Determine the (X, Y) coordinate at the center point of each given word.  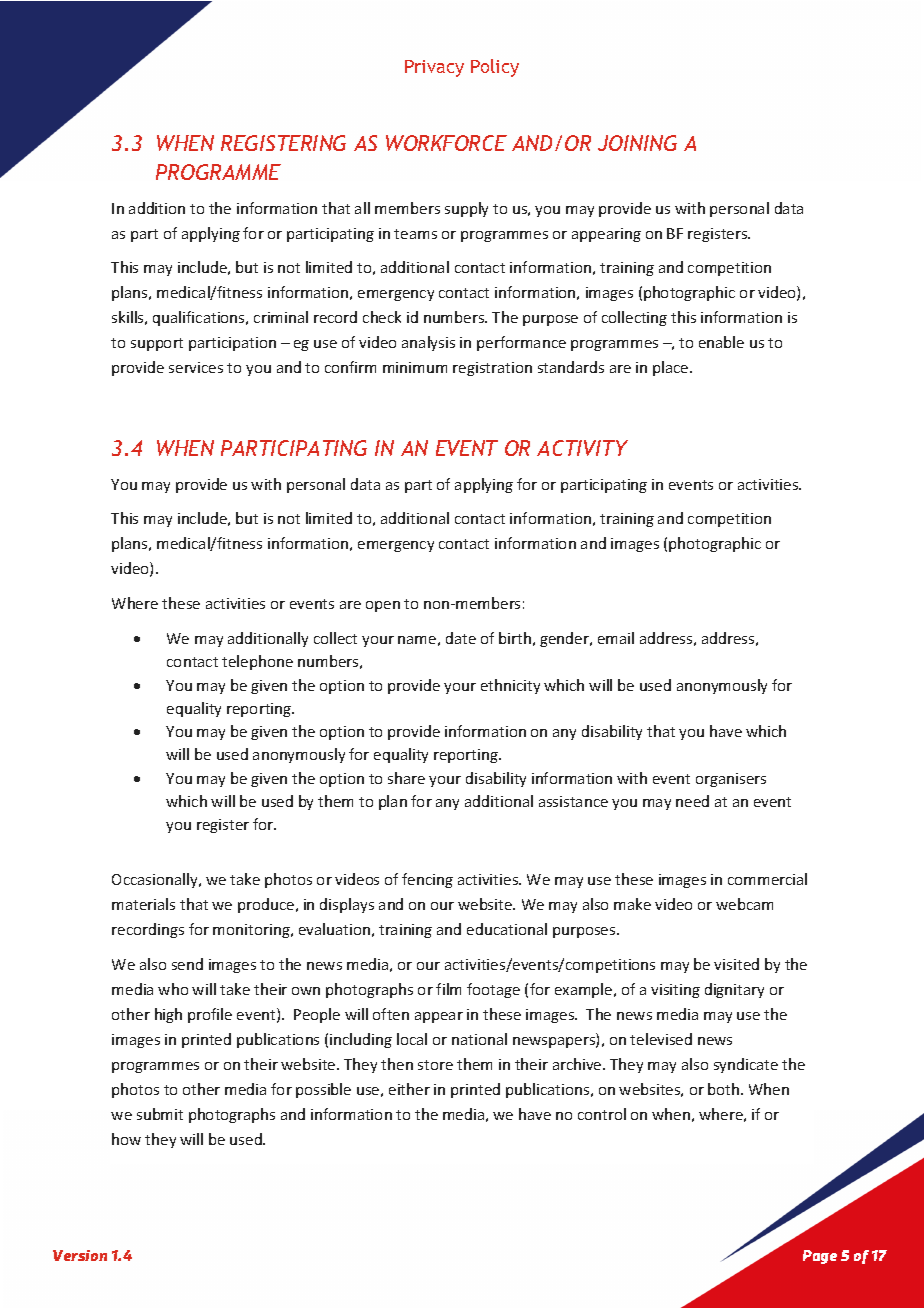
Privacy (434, 68)
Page (820, 1257)
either (409, 1089)
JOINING (637, 143)
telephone (257, 662)
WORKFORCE (446, 143)
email (616, 638)
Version (80, 1255)
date (461, 638)
